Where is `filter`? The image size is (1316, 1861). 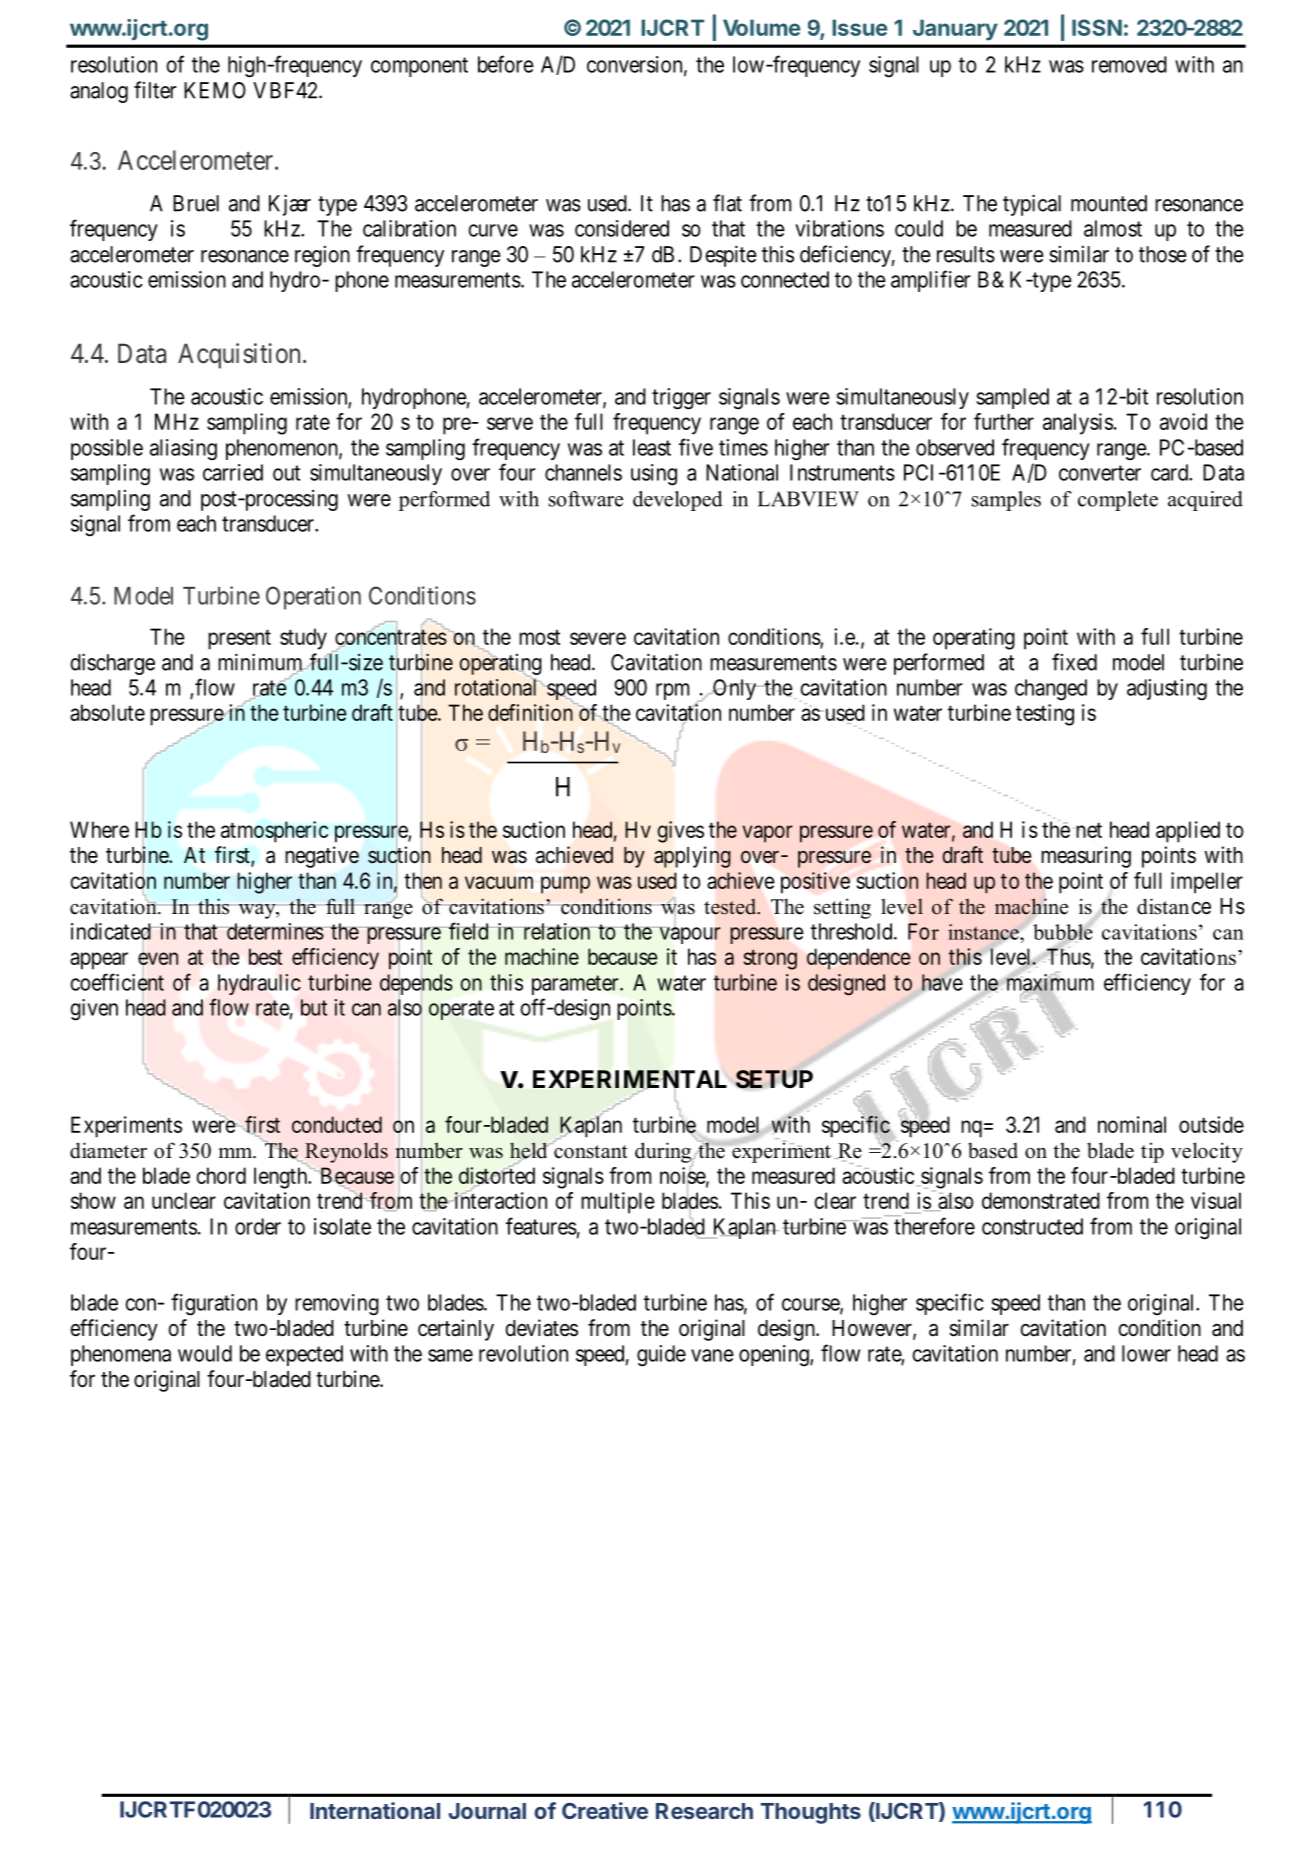
filter is located at coordinates (155, 90).
